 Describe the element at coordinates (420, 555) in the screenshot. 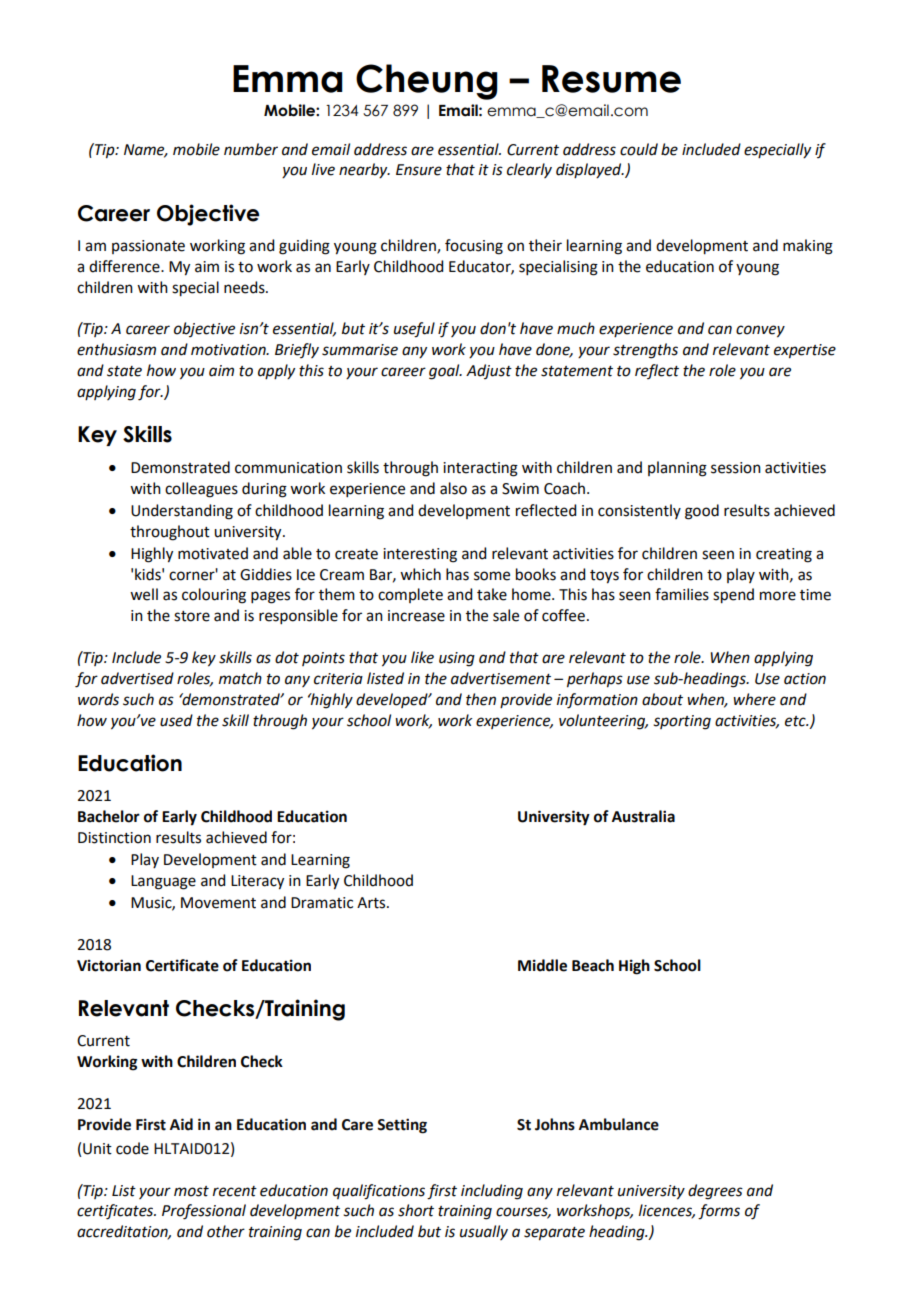

I see `interesting` at that location.
